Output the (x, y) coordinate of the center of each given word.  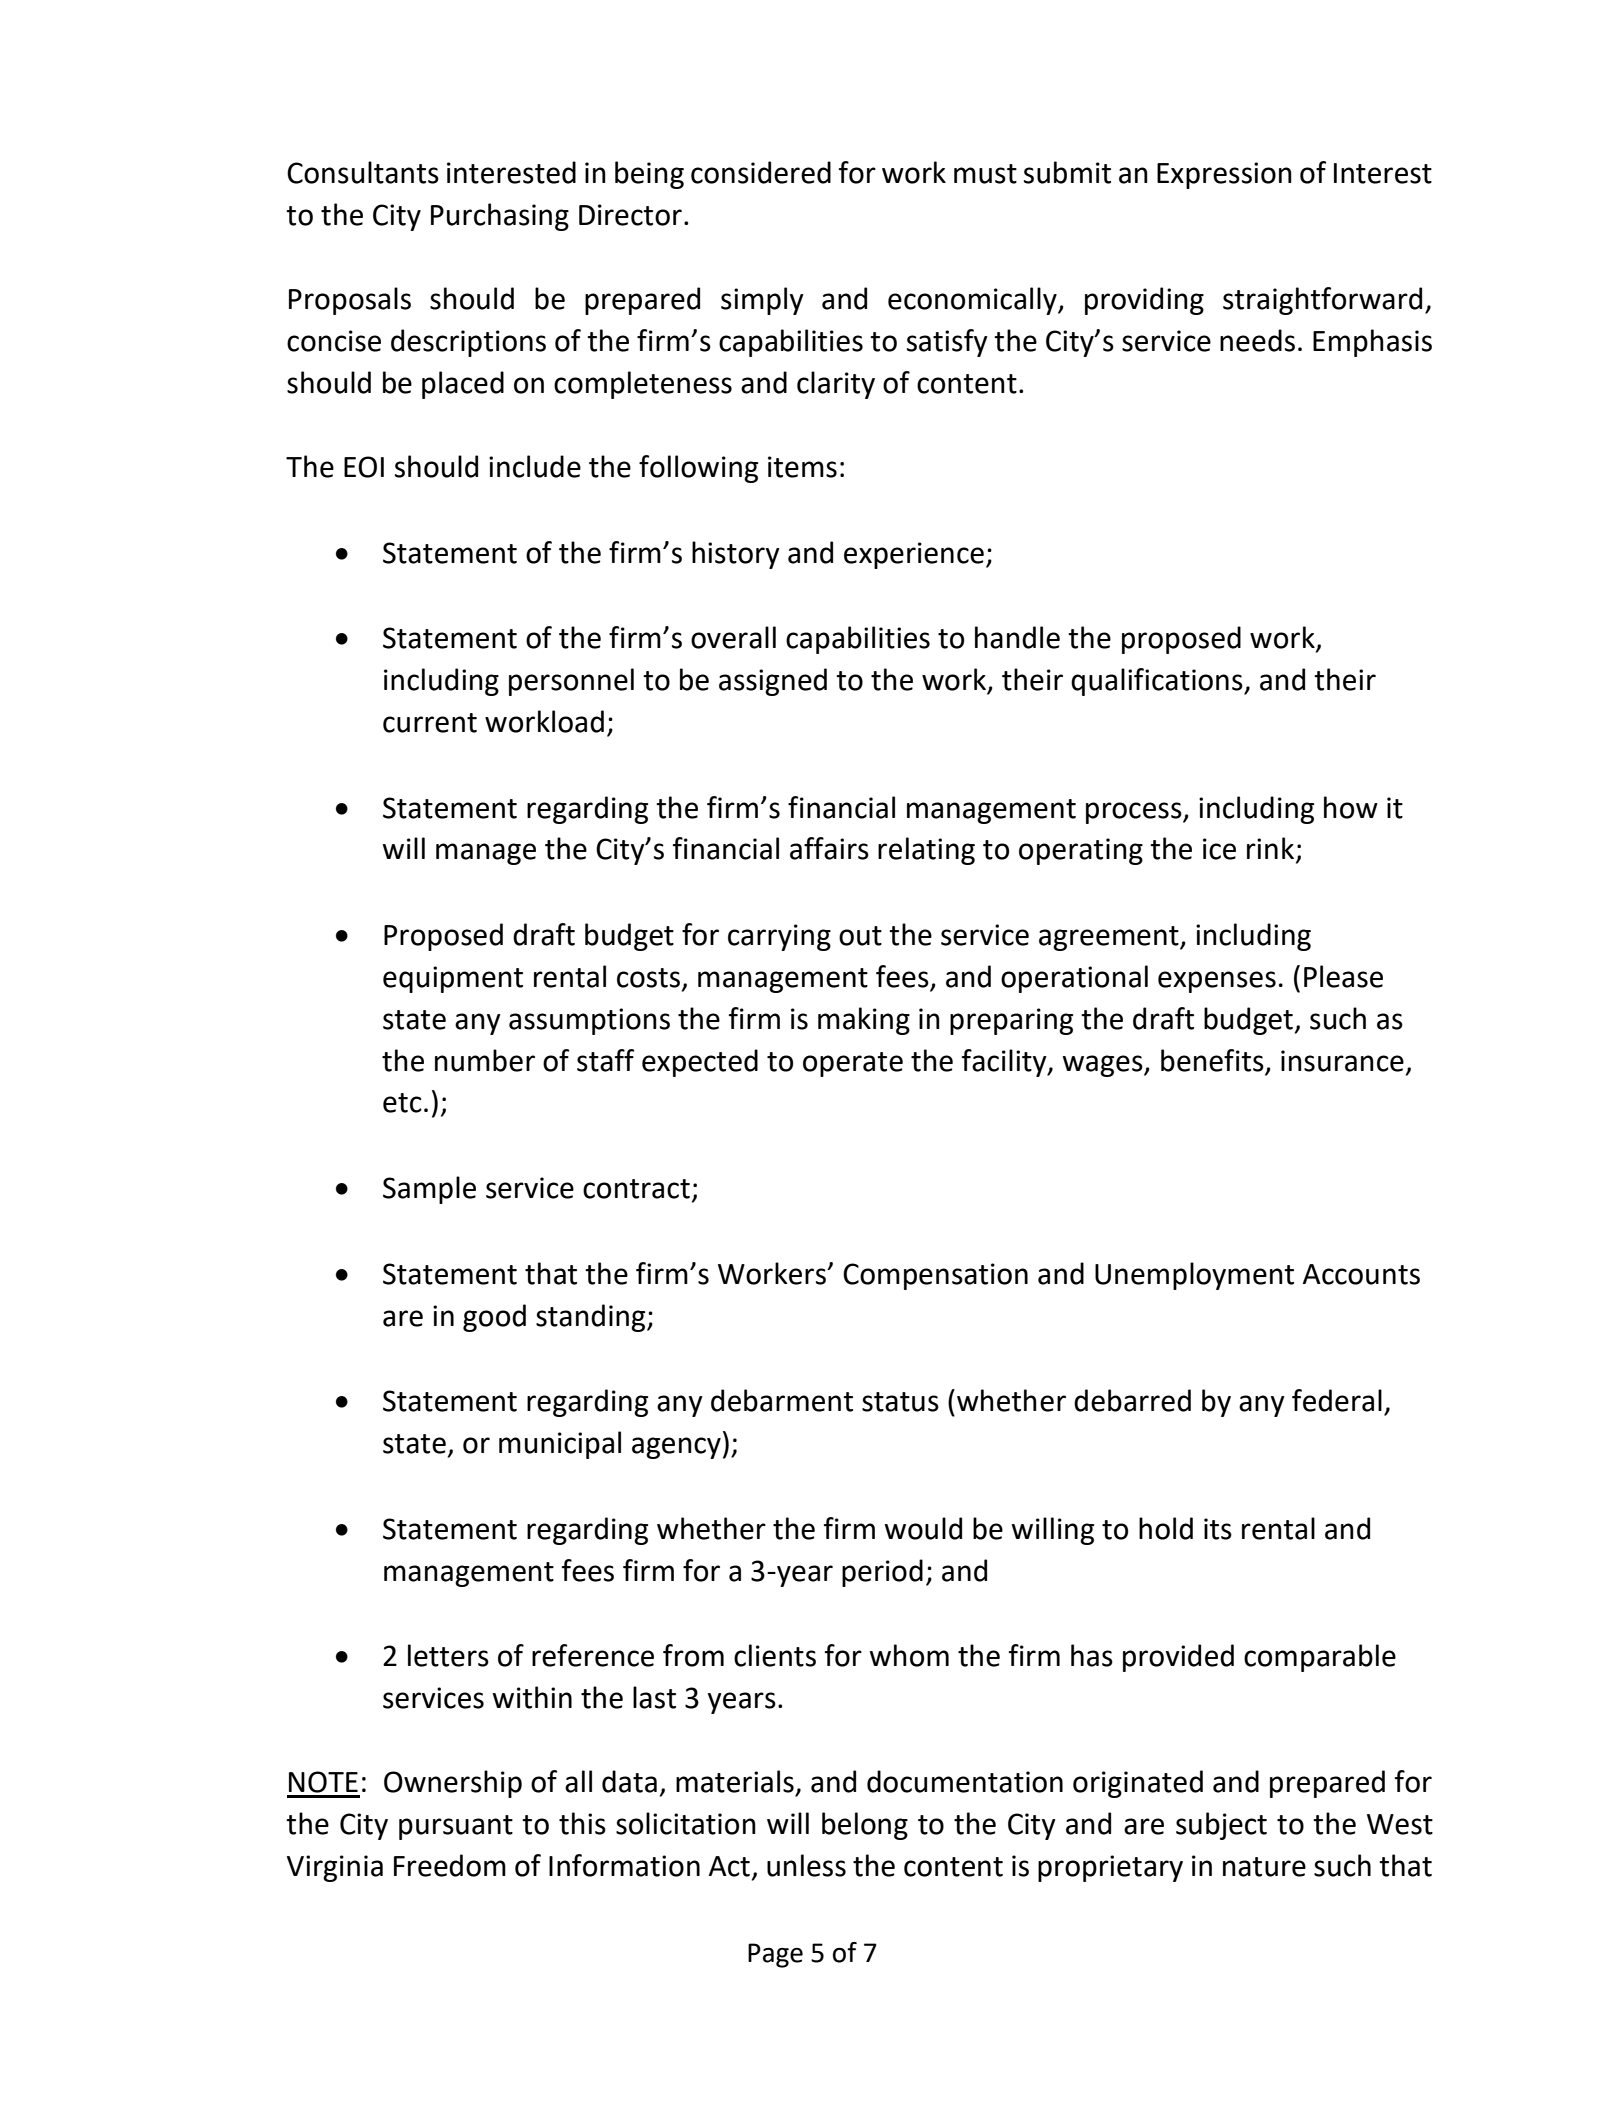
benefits (1212, 1060)
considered (761, 172)
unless (806, 1865)
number (485, 1060)
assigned (773, 682)
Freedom (450, 1865)
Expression (1224, 175)
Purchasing (500, 217)
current (430, 723)
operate (853, 1064)
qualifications (1158, 682)
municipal (560, 1445)
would (923, 1528)
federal (1337, 1400)
